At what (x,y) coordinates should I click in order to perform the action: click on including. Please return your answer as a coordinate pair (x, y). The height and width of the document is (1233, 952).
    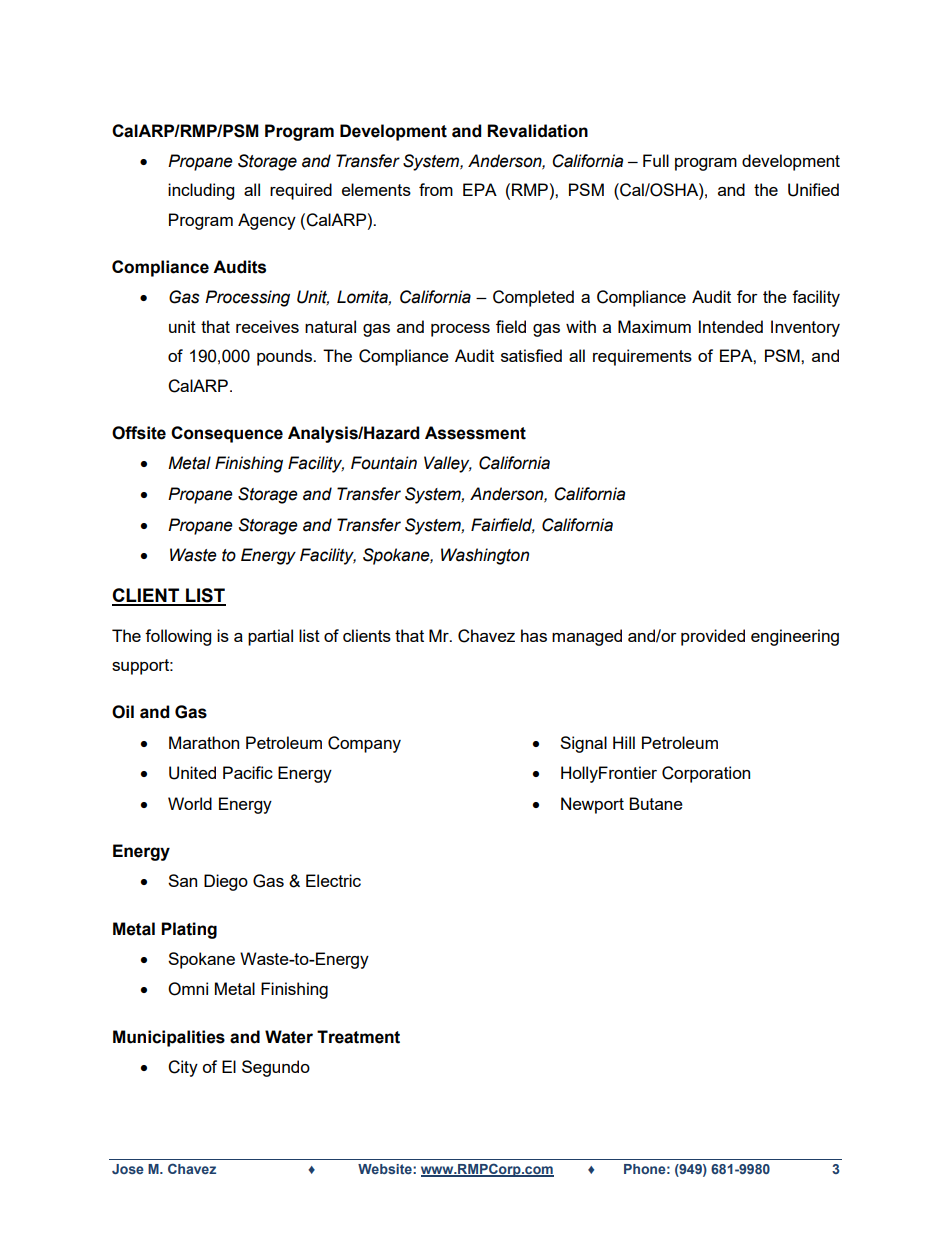
    Looking at the image, I should click on (201, 191).
